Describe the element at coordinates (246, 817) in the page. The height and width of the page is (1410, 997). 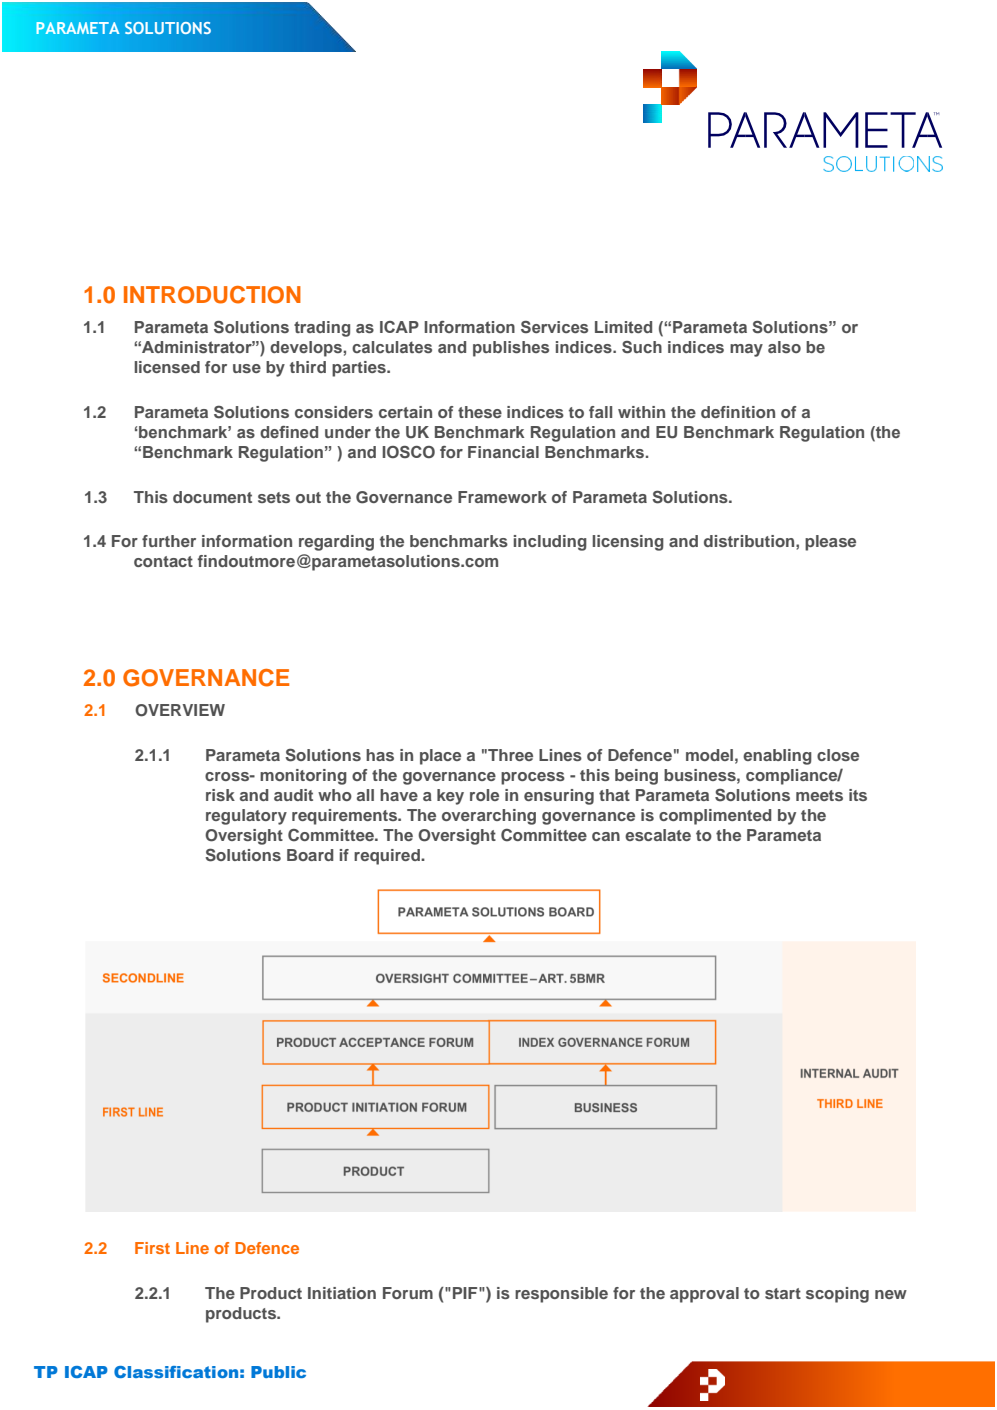
I see `regulatory` at that location.
